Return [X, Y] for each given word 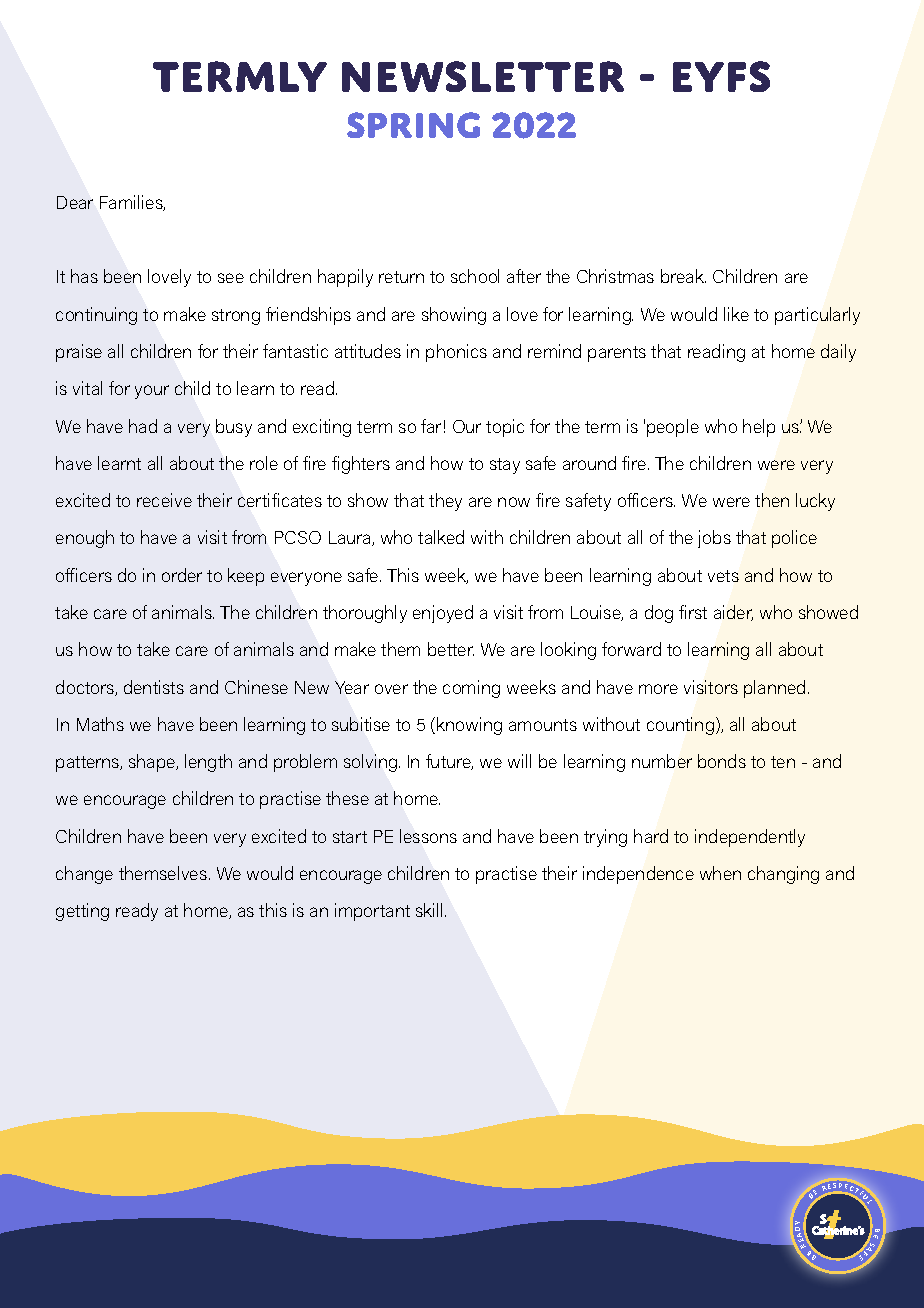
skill [431, 910]
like [736, 314]
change [84, 875]
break [683, 276]
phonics [456, 353]
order [182, 575]
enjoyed [443, 614]
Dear [75, 202]
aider [733, 613]
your [152, 392]
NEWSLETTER [483, 76]
